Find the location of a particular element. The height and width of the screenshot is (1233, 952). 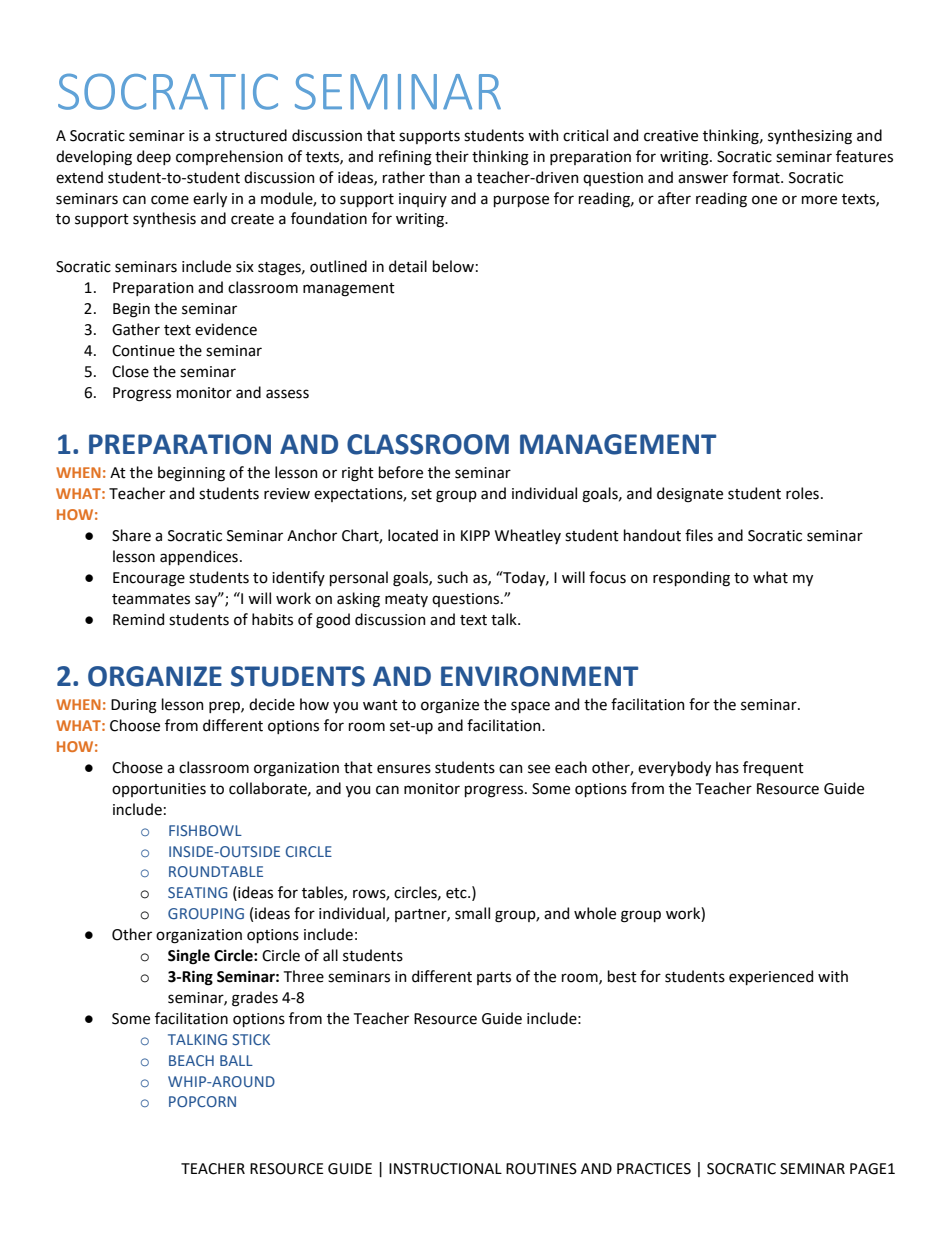

responding is located at coordinates (691, 579).
